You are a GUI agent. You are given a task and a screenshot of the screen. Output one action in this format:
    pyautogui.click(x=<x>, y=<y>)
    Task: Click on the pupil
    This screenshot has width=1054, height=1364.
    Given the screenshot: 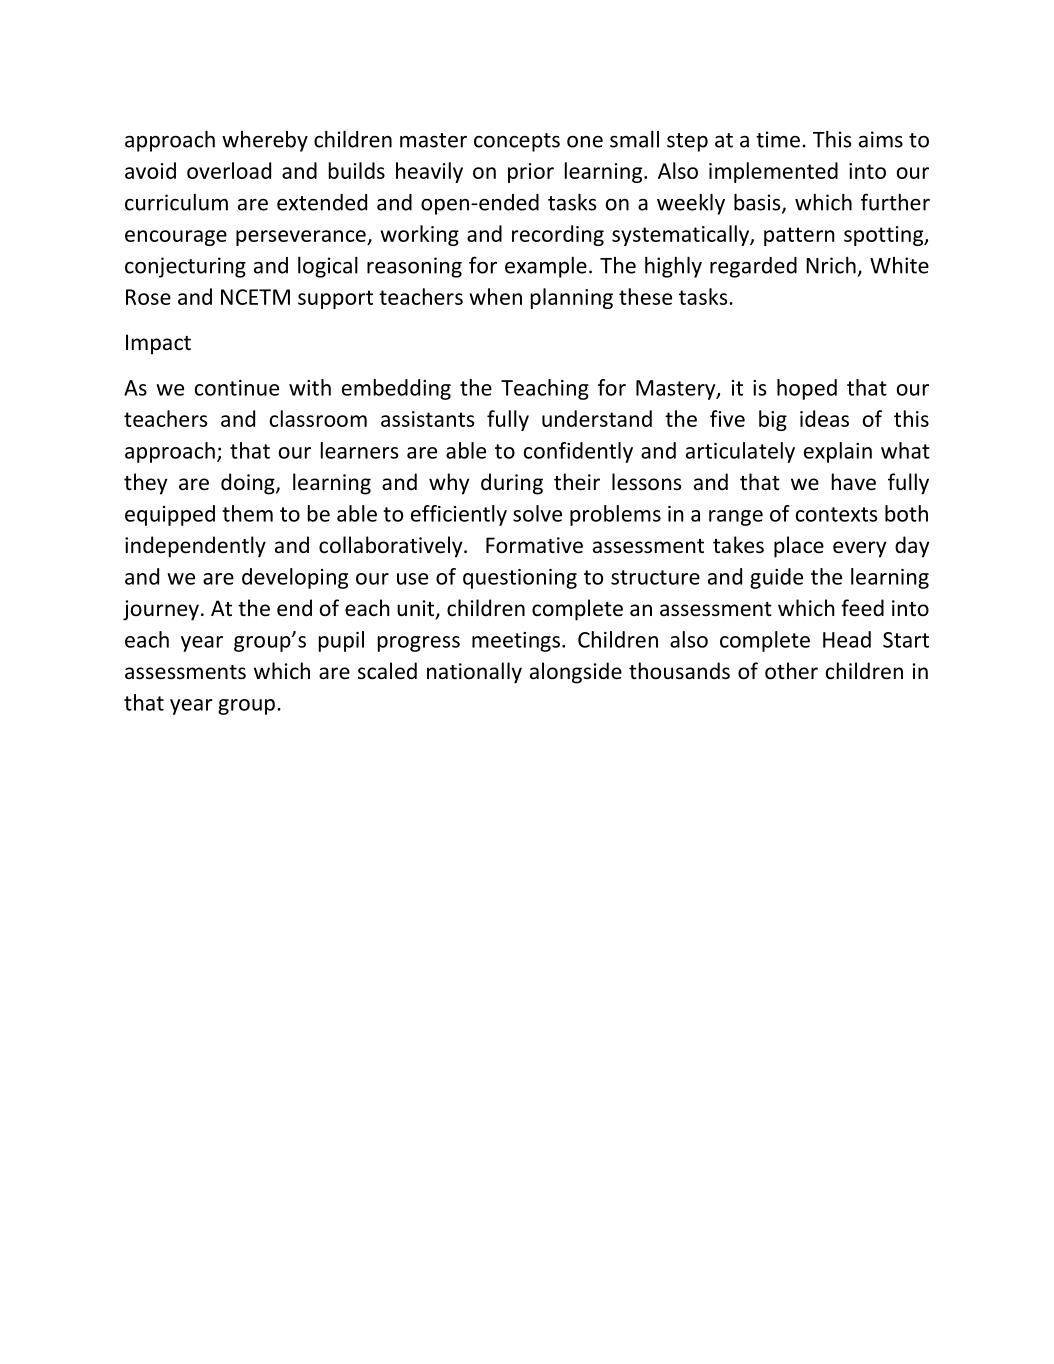 What is the action you would take?
    pyautogui.click(x=341, y=641)
